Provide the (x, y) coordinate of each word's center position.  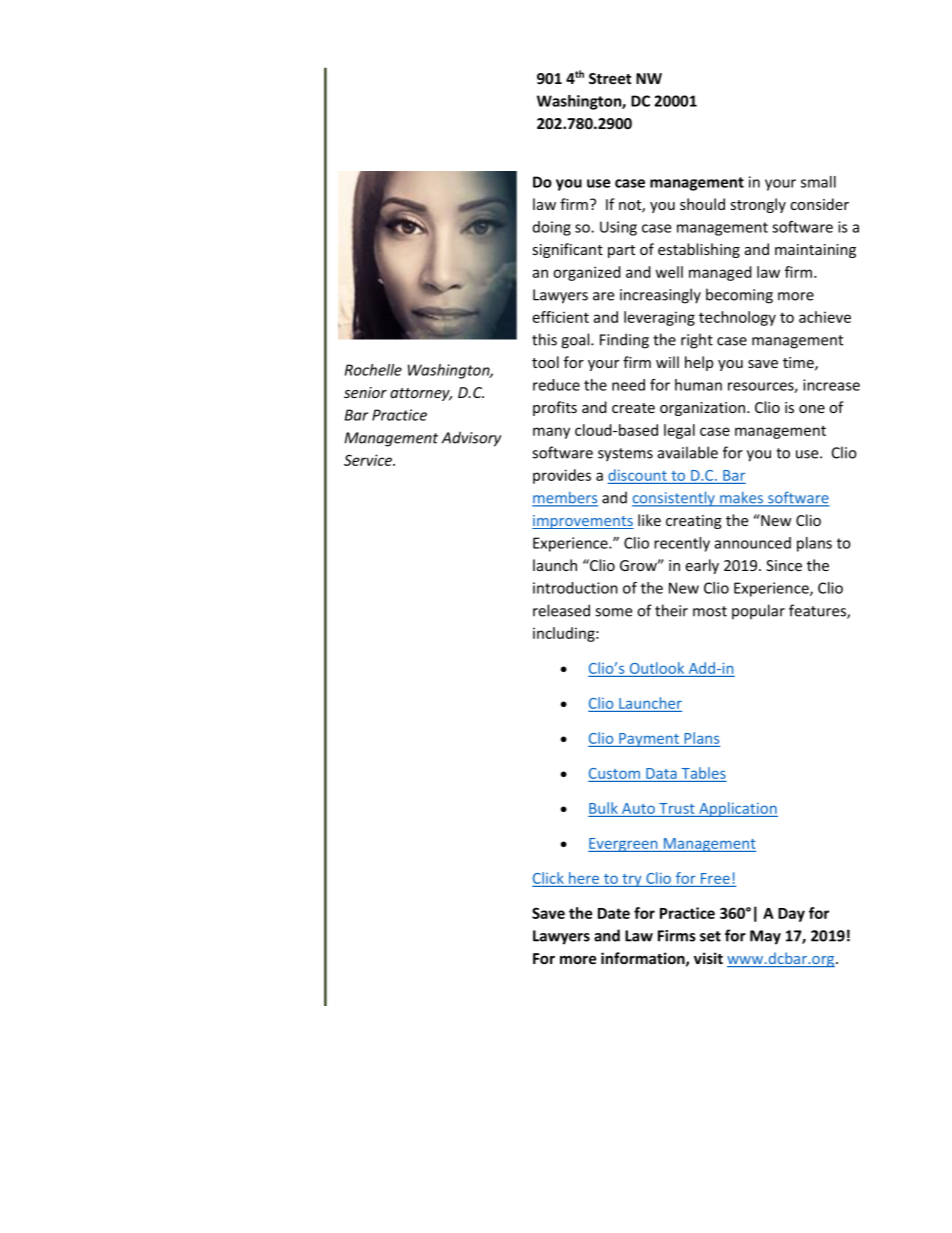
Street (610, 78)
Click (549, 879)
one (812, 409)
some (613, 612)
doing (552, 228)
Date (614, 913)
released (561, 610)
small (818, 182)
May (765, 937)
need (628, 385)
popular (758, 611)
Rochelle (373, 370)
